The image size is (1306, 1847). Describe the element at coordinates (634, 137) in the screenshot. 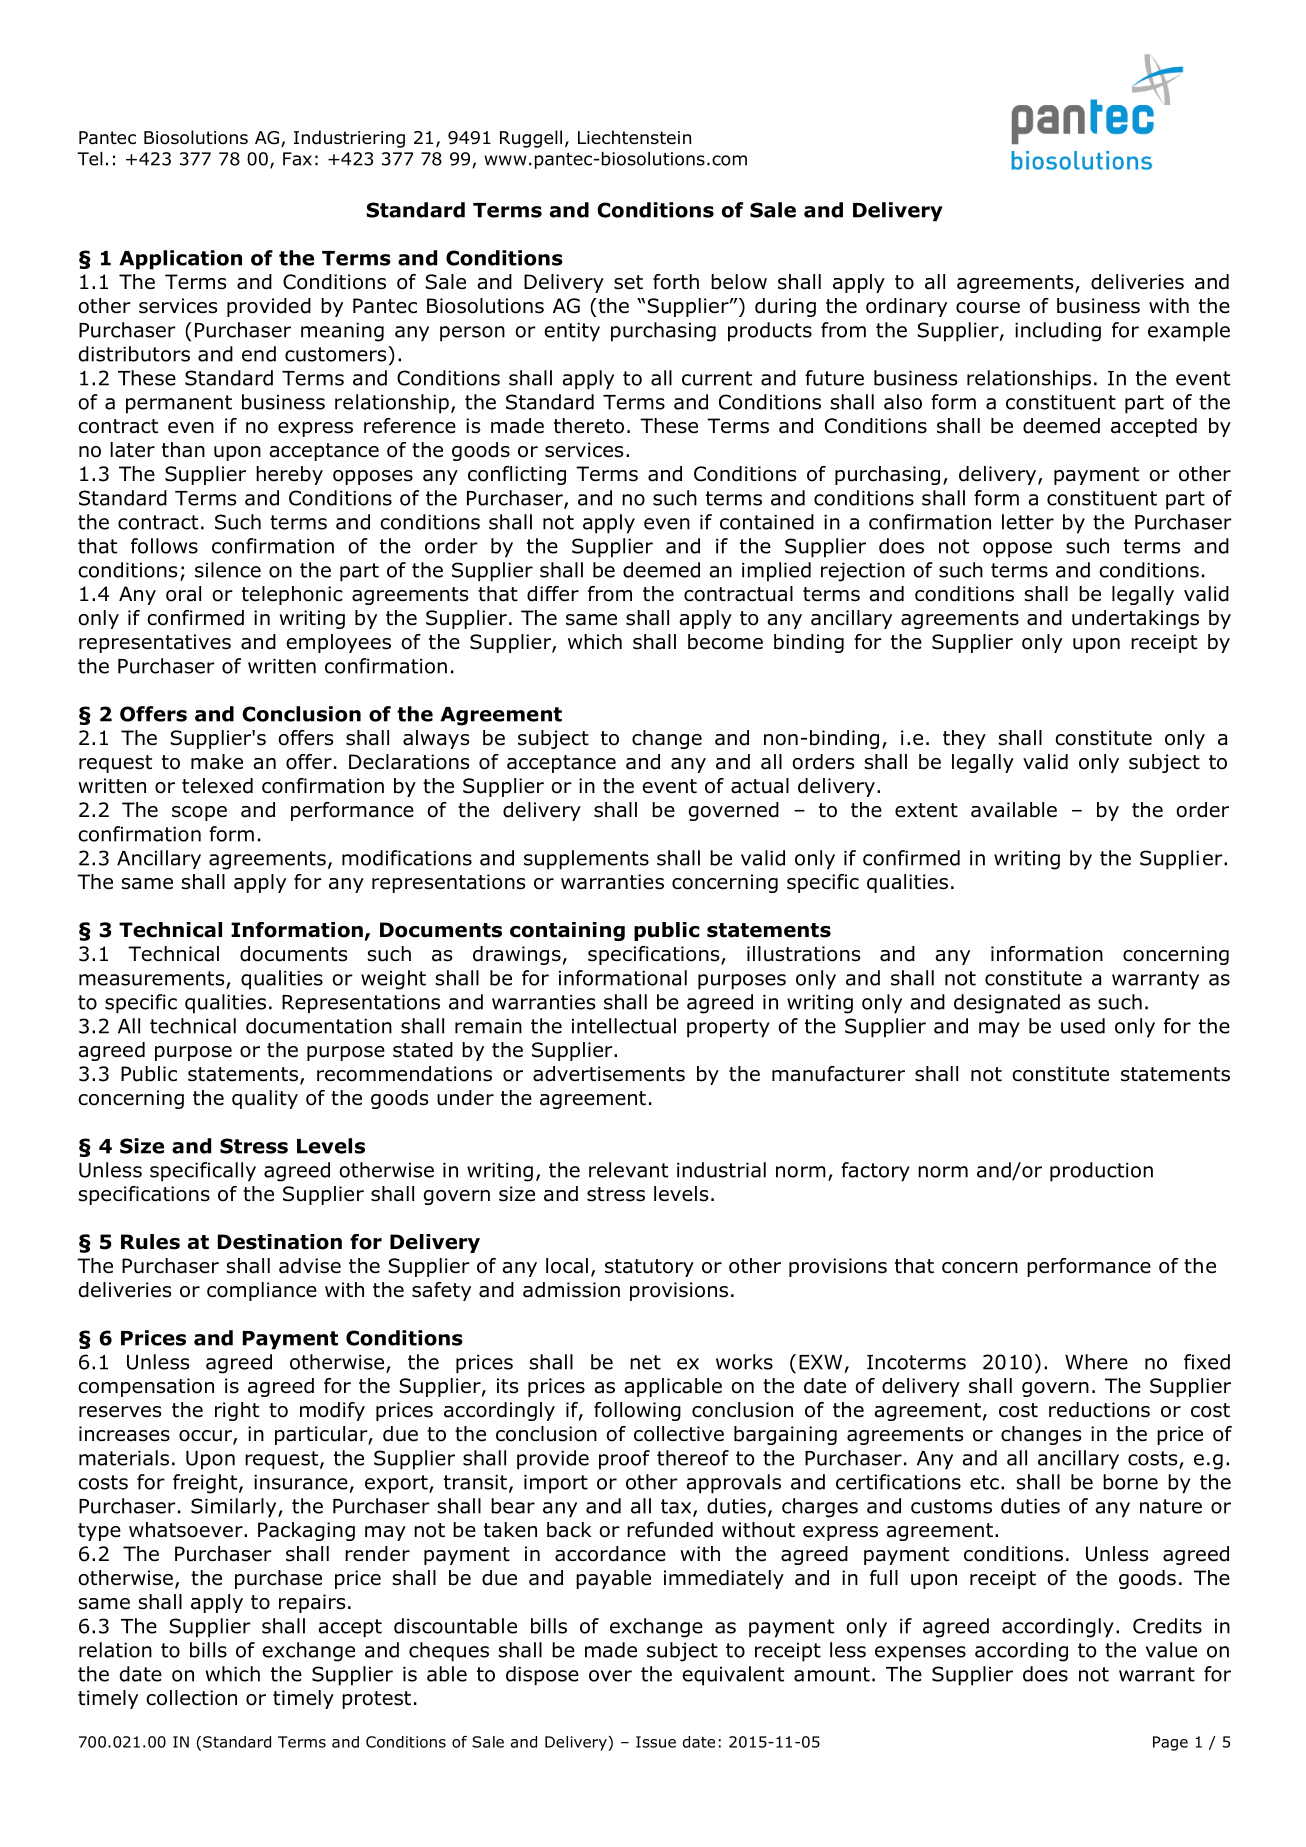

I see `Liechtenstein` at that location.
